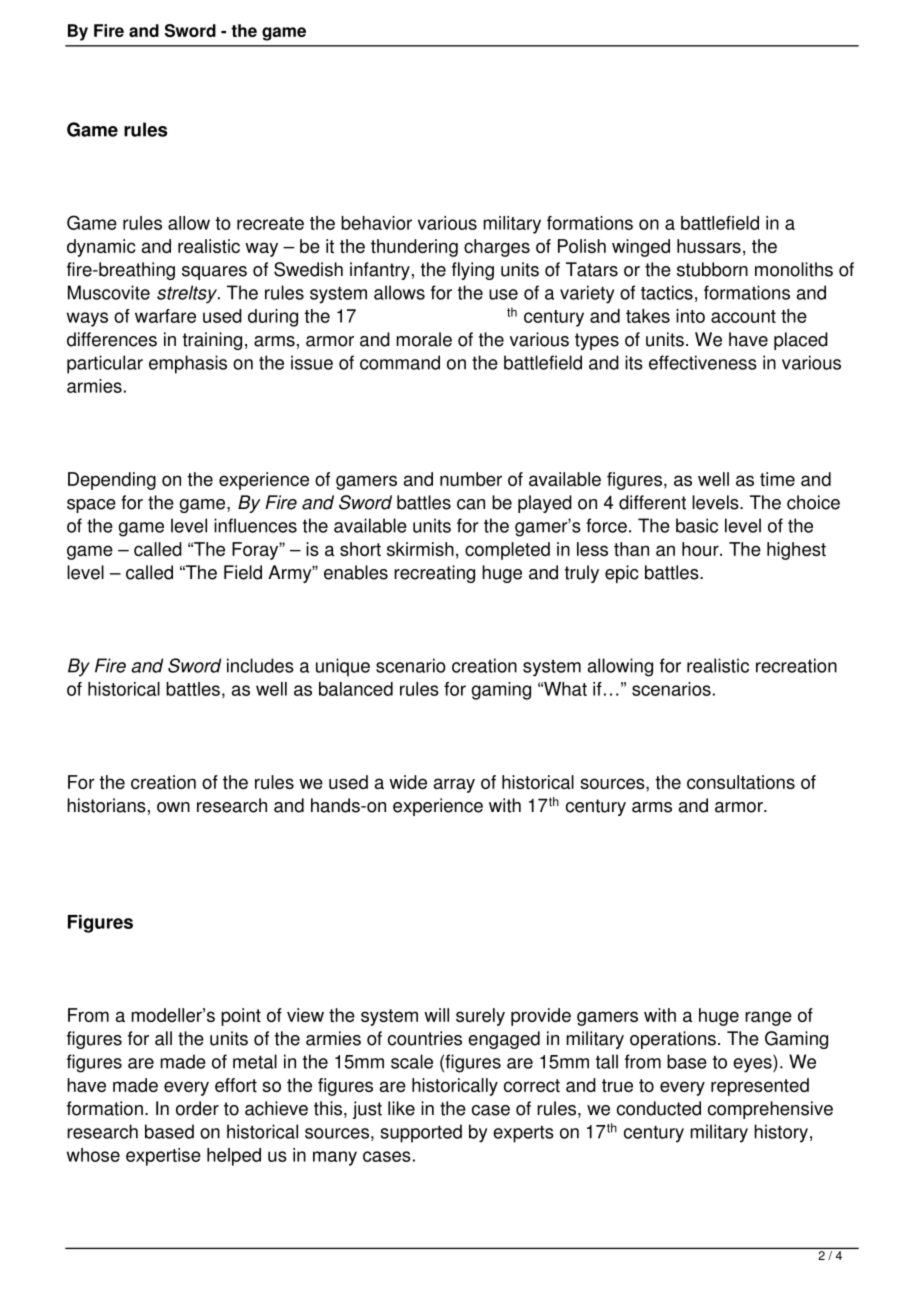 Image resolution: width=924 pixels, height=1308 pixels. I want to click on order, so click(197, 1108).
